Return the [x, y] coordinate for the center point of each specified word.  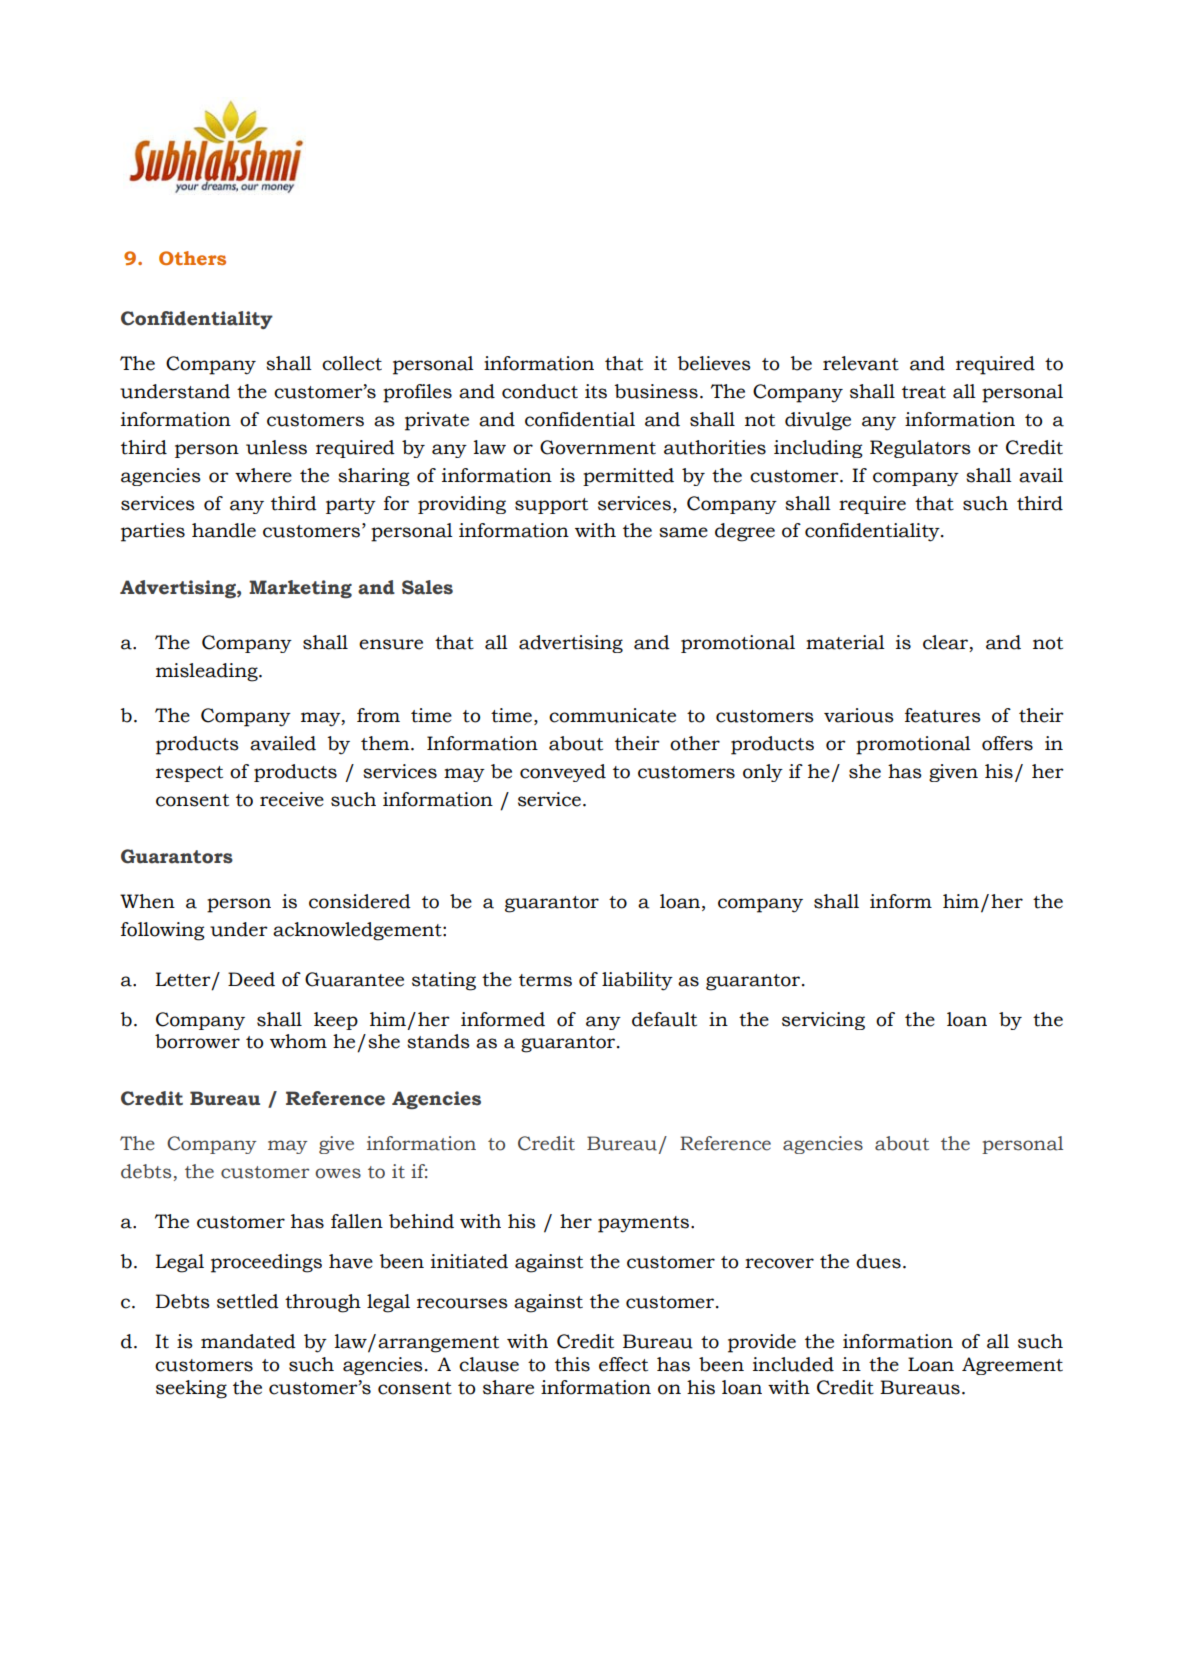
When [147, 901]
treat [924, 392]
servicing [823, 1021]
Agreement [1012, 1366]
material [845, 642]
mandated [248, 1341]
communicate [612, 715]
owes [338, 1173]
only [763, 773]
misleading [208, 672]
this [572, 1364]
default [664, 1019]
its [596, 391]
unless [276, 447]
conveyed [563, 773]
